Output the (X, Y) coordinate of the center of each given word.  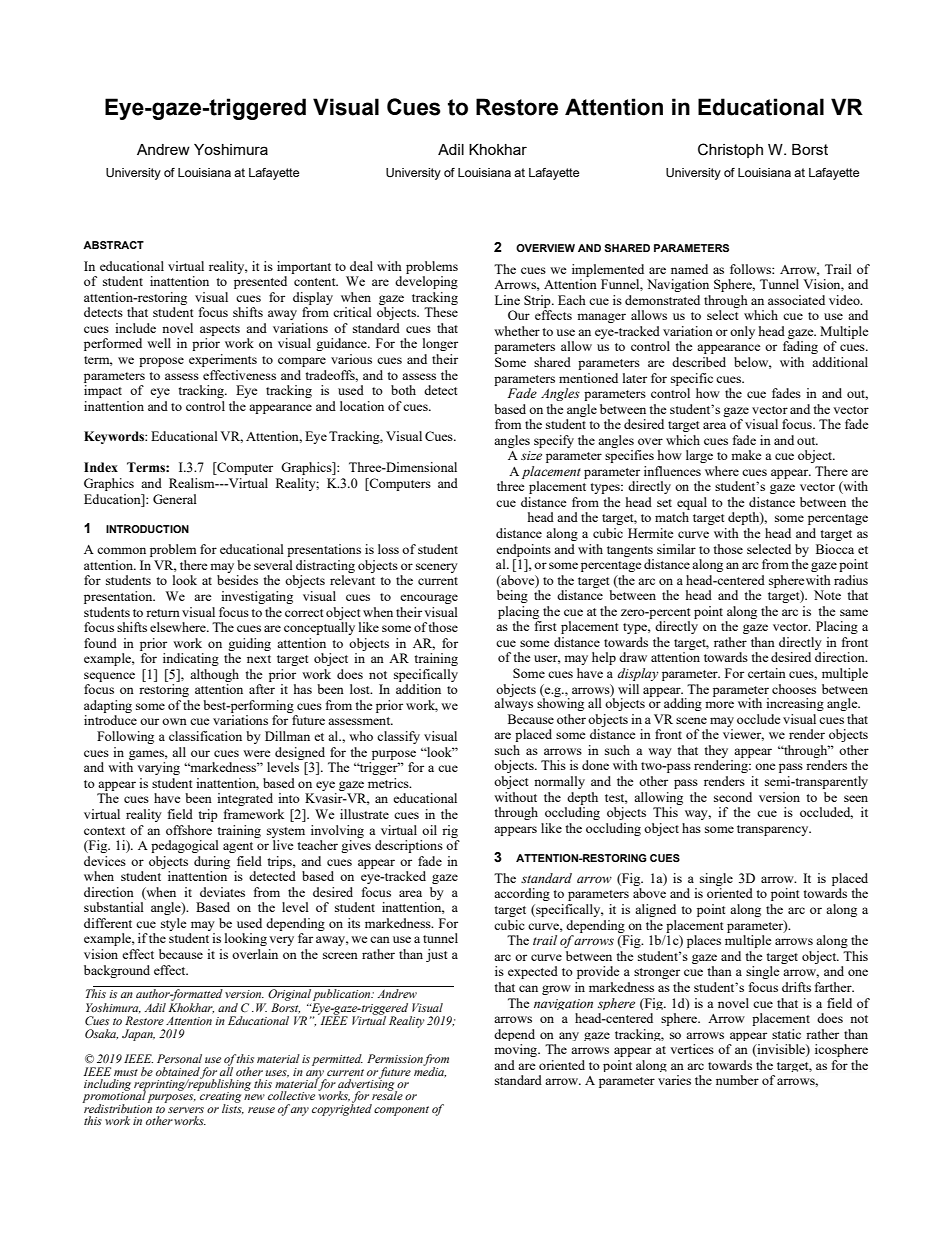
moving (517, 1050)
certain (767, 673)
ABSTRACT (113, 245)
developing (426, 282)
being (512, 596)
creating (219, 1097)
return (163, 613)
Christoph (730, 150)
